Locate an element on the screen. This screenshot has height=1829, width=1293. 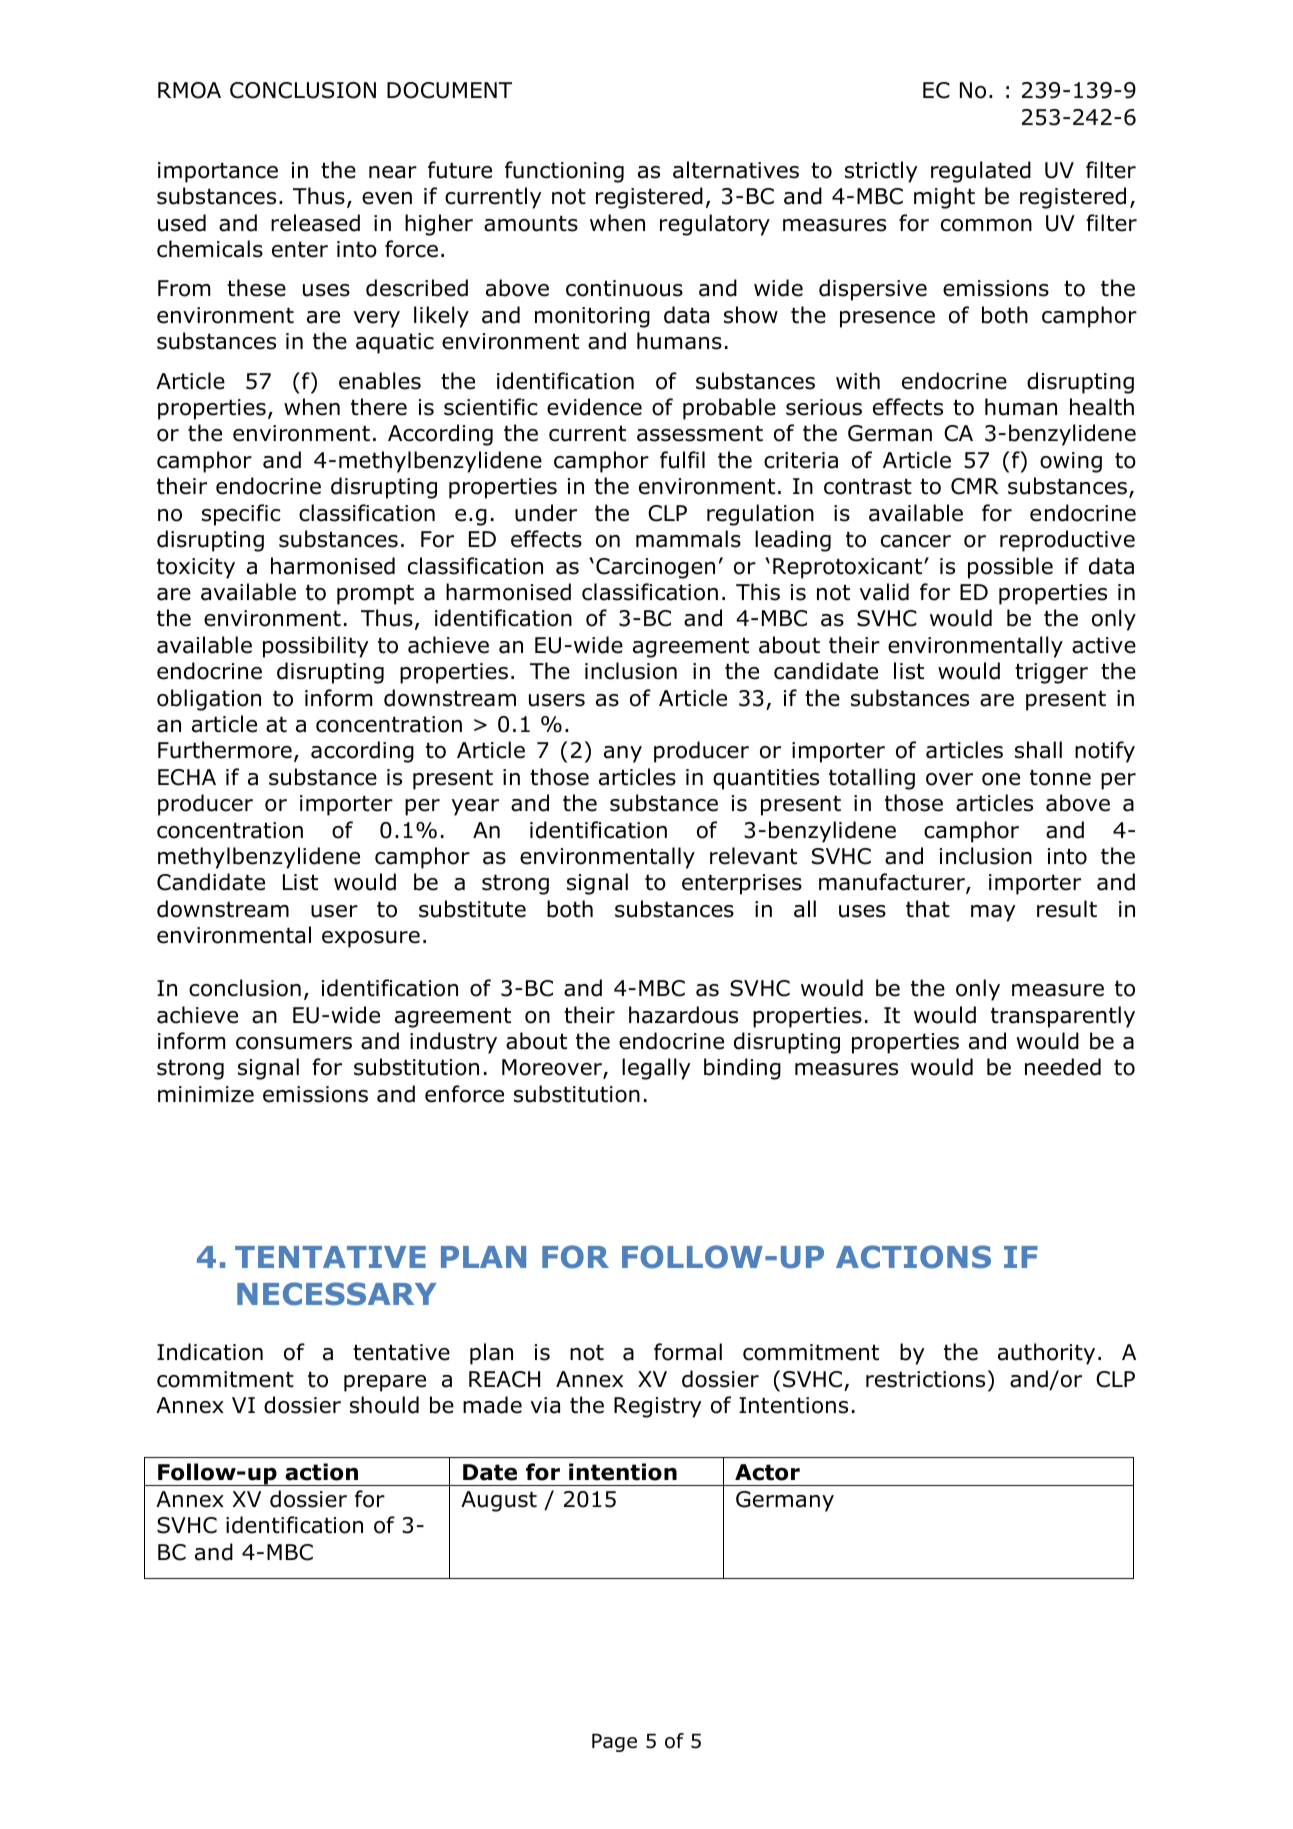
possible is located at coordinates (1010, 568).
